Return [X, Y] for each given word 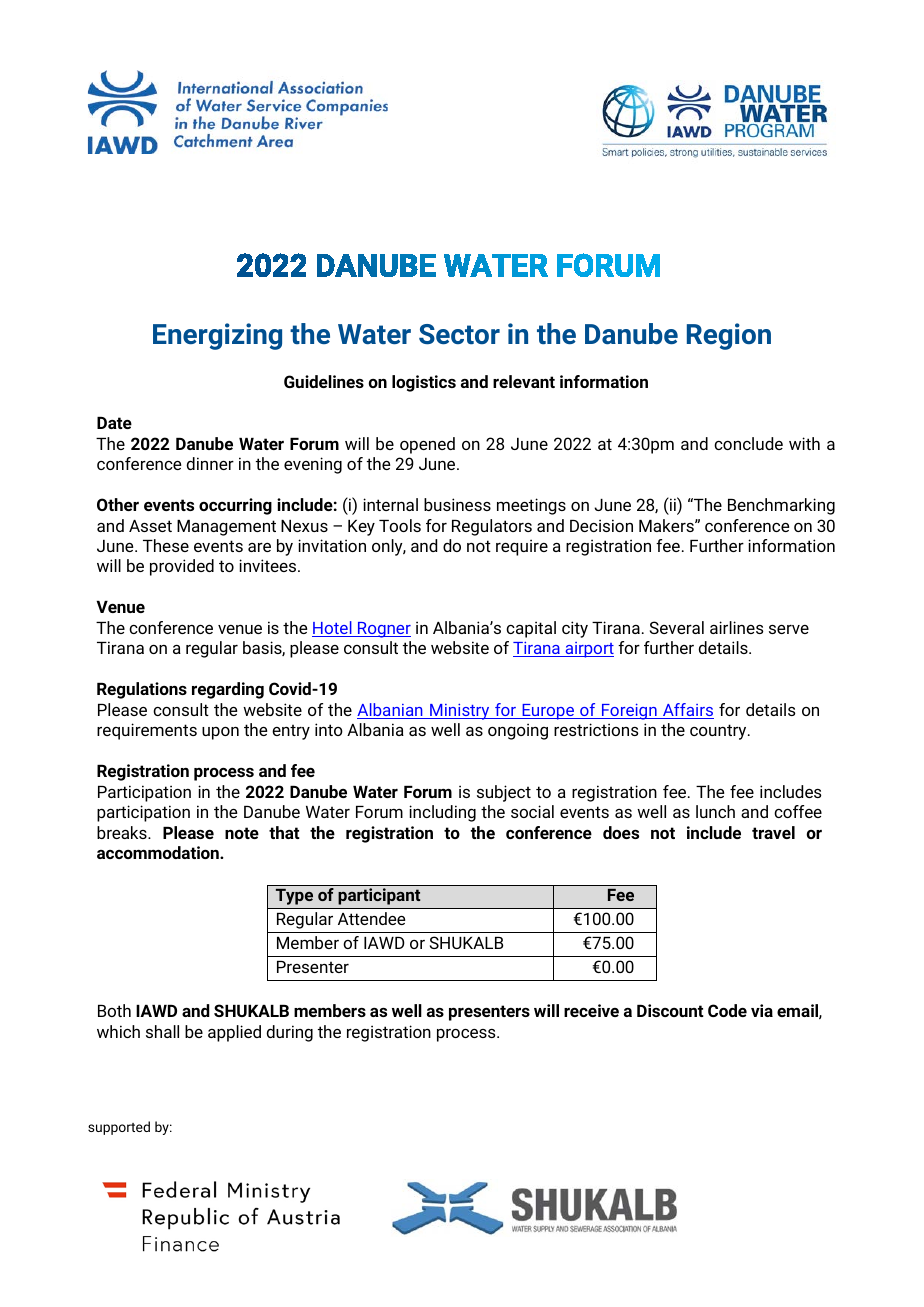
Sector [459, 334]
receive [591, 1010]
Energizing [217, 336]
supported [119, 1128]
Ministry [460, 712]
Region [729, 336]
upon [220, 733]
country [719, 732]
